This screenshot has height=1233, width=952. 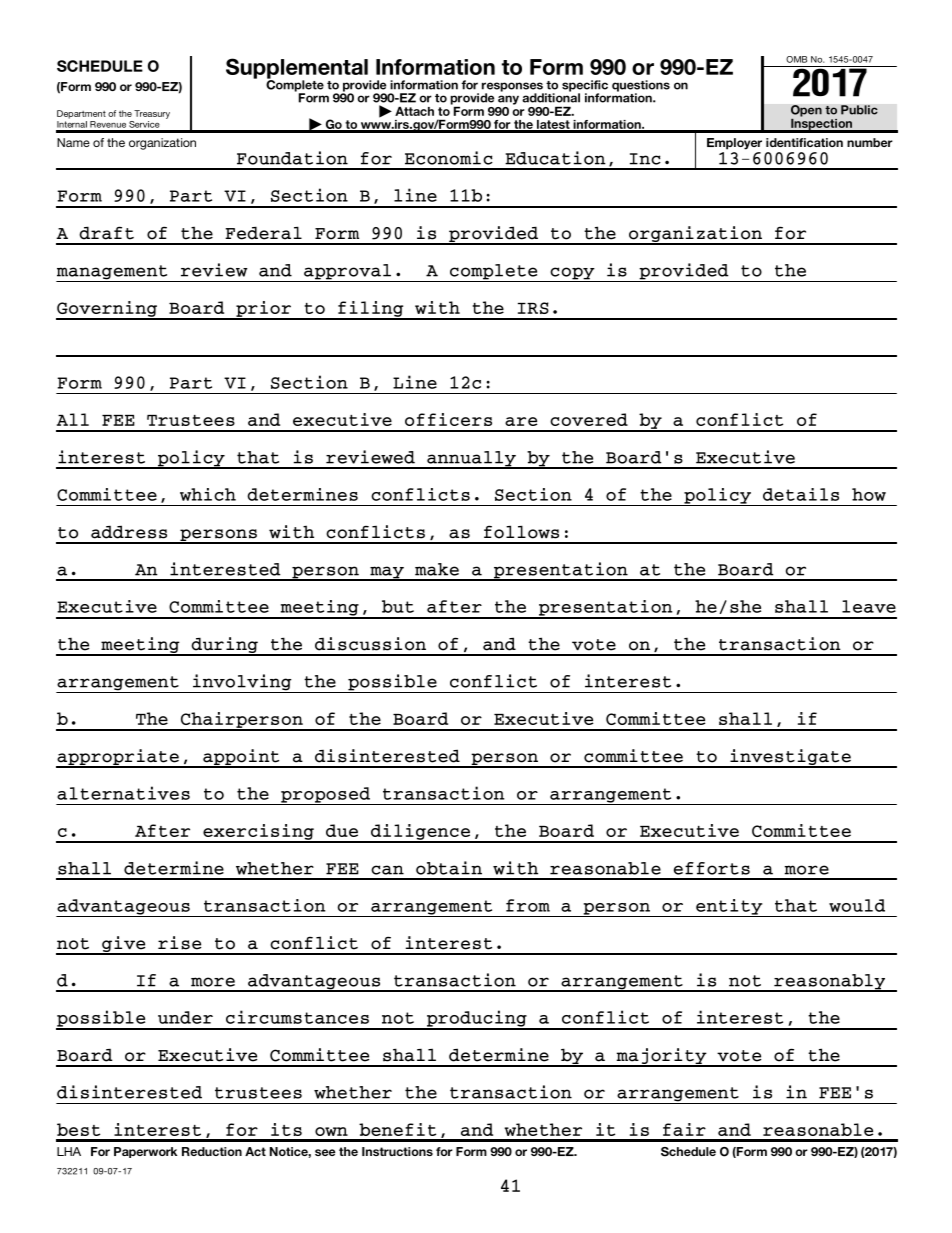 What do you see at coordinates (508, 100) in the screenshot?
I see `any` at bounding box center [508, 100].
